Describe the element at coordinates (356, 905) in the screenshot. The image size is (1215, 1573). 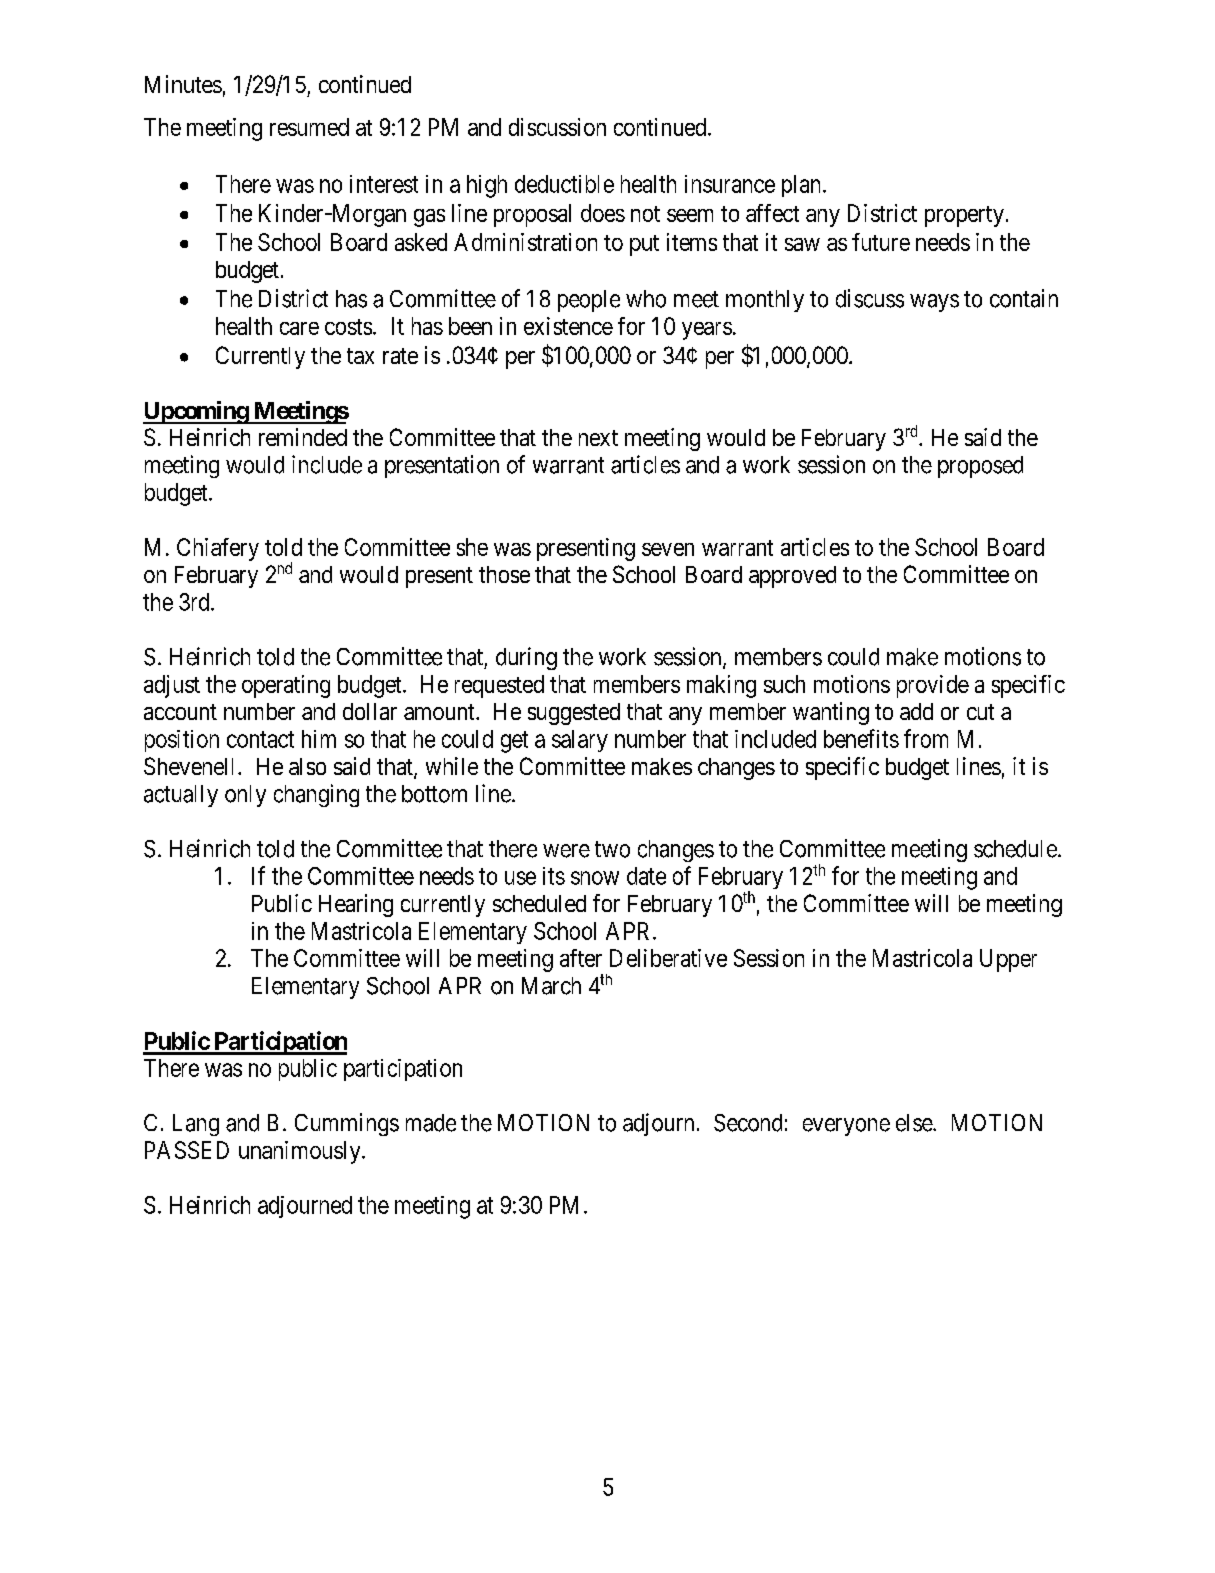
I see `Hearing` at that location.
